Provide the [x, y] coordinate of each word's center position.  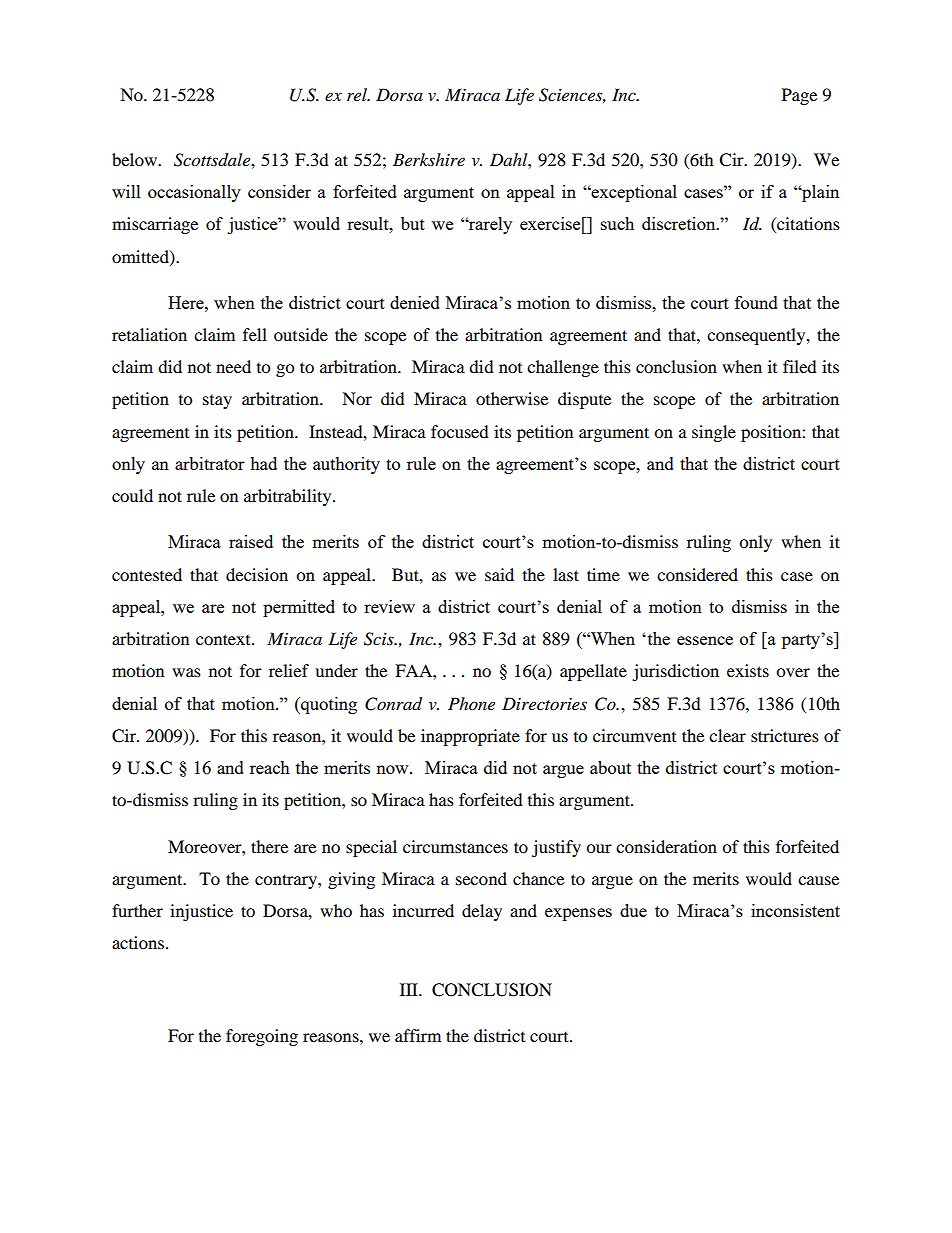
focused [460, 431]
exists [748, 670]
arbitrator [210, 463]
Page [799, 96]
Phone [471, 703]
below [136, 159]
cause [818, 880]
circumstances [455, 846]
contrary [287, 881]
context [224, 639]
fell [255, 334]
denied [415, 302]
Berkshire [429, 159]
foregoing [262, 1037]
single [714, 433]
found [756, 302]
